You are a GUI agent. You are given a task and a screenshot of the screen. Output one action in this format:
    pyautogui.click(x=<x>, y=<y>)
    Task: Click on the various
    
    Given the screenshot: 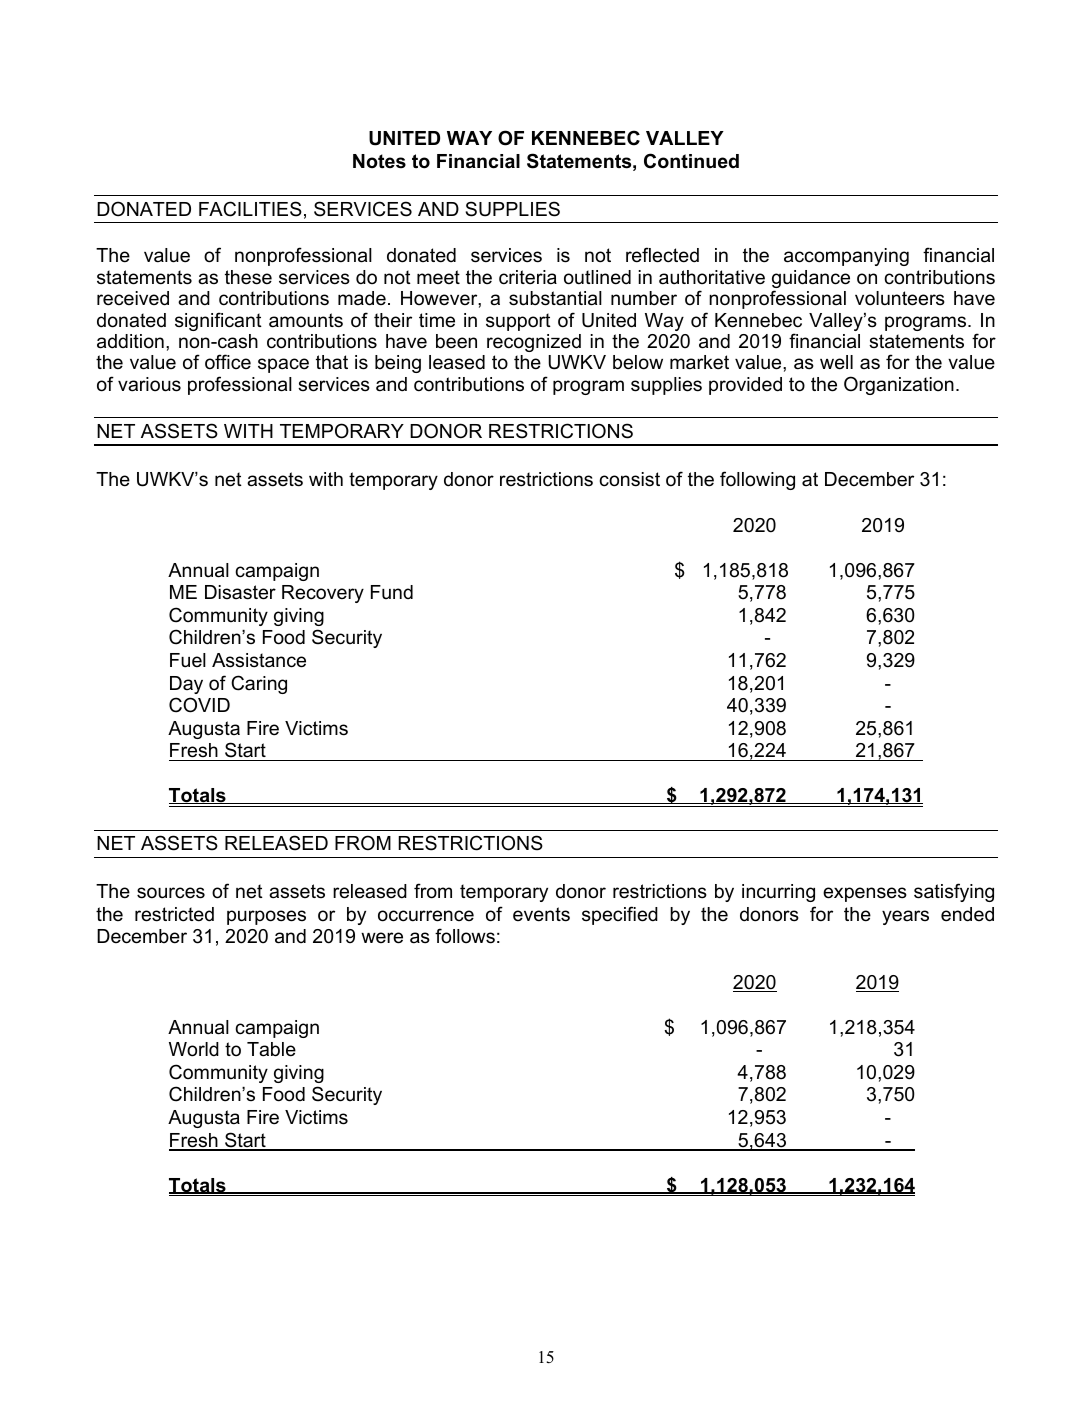 What is the action you would take?
    pyautogui.click(x=149, y=384)
